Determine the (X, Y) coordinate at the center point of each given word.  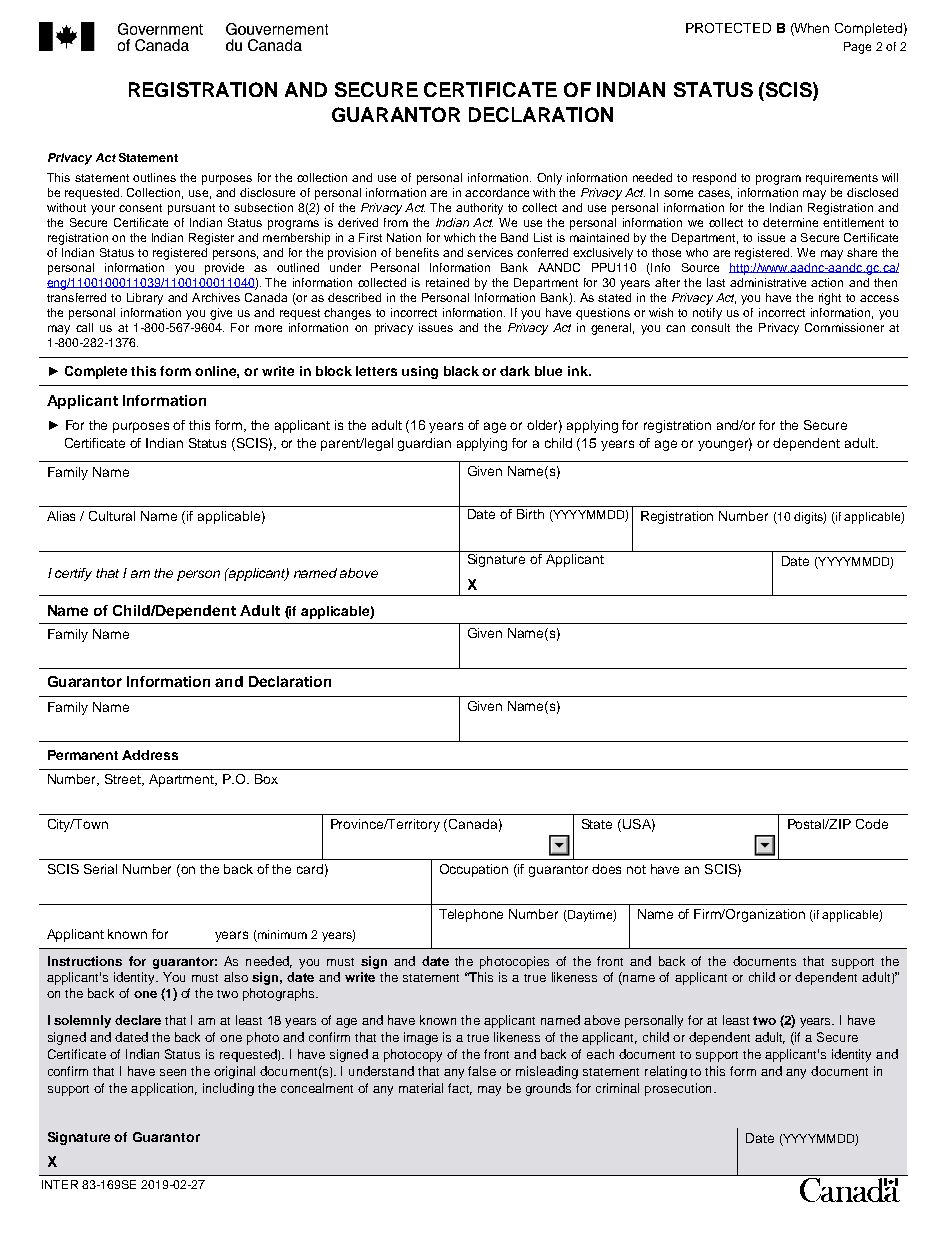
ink (579, 371)
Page (857, 48)
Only (549, 179)
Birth (530, 514)
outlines (154, 177)
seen (173, 1072)
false (482, 1071)
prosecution (678, 1089)
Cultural (112, 516)
